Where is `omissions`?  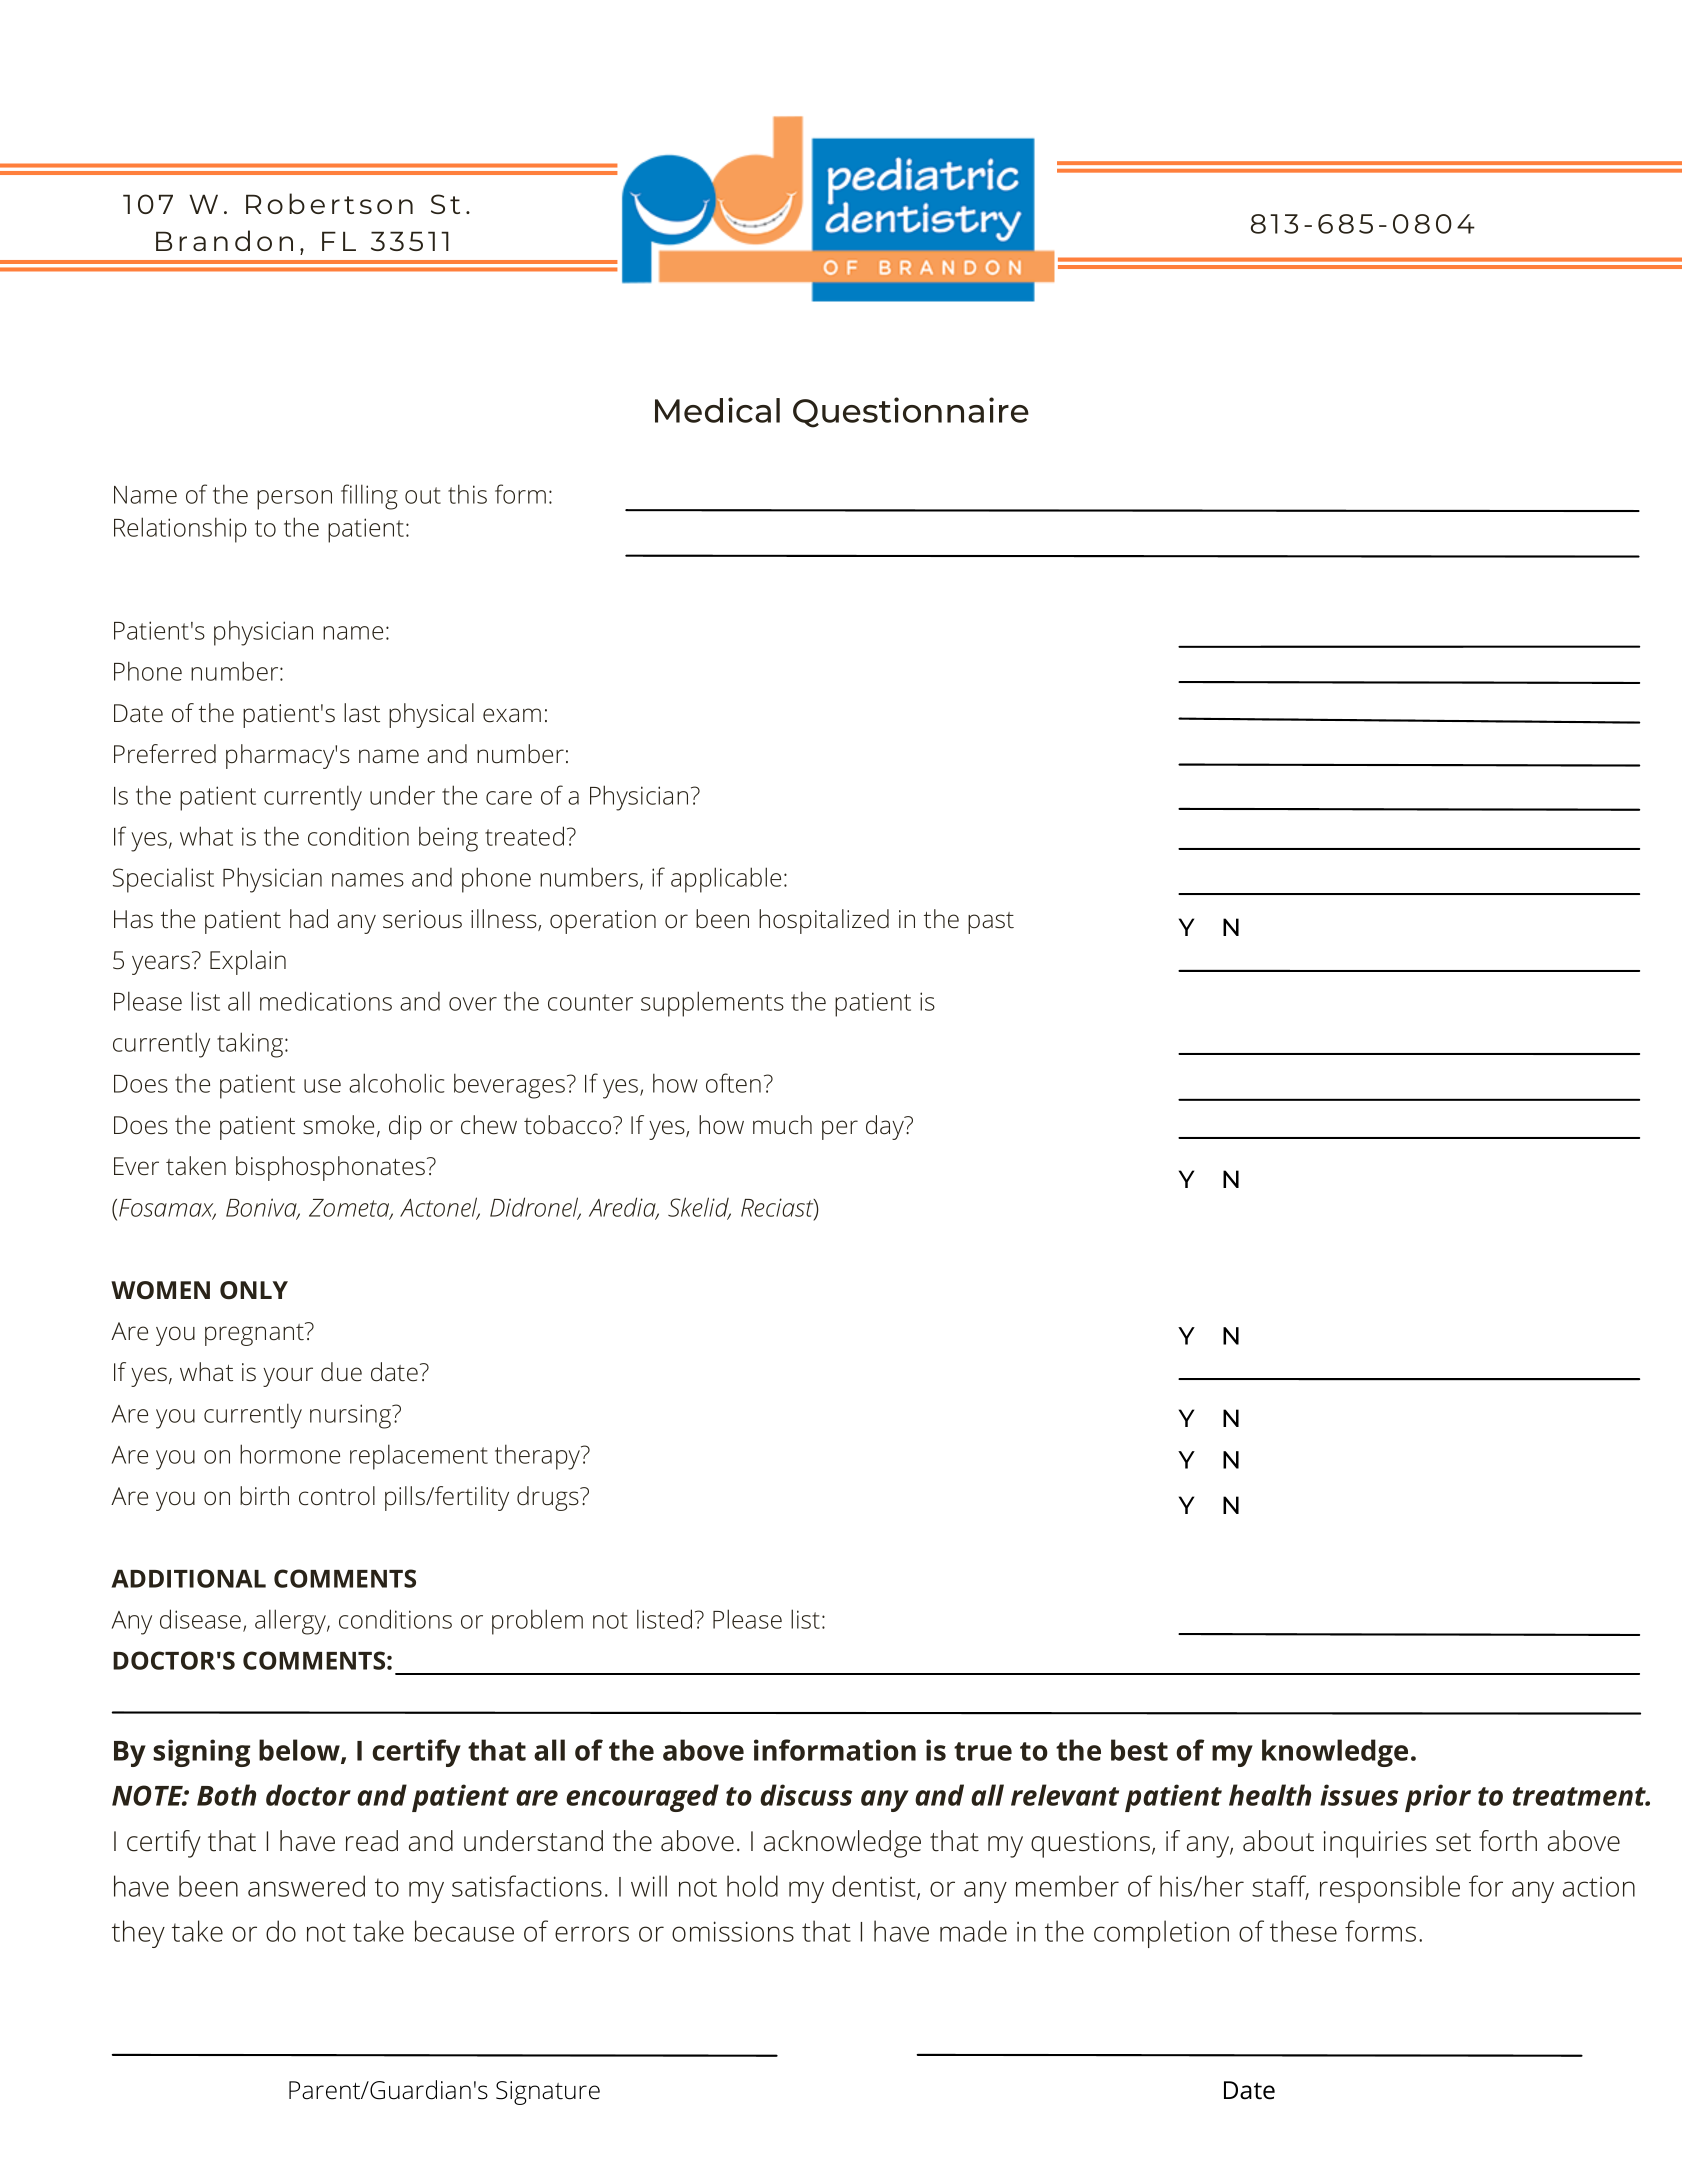
omissions is located at coordinates (733, 1931).
